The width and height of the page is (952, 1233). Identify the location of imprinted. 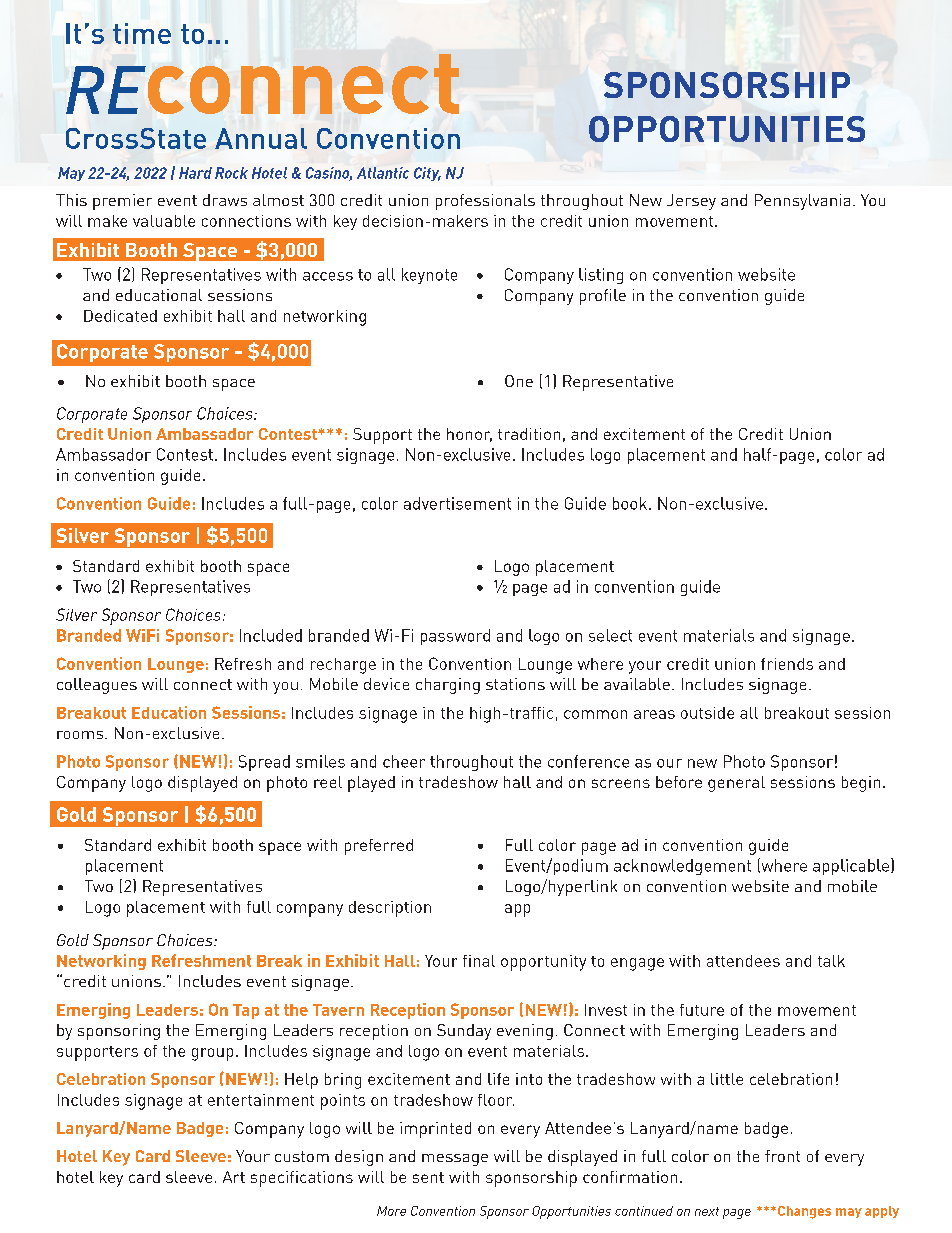
(435, 1130).
